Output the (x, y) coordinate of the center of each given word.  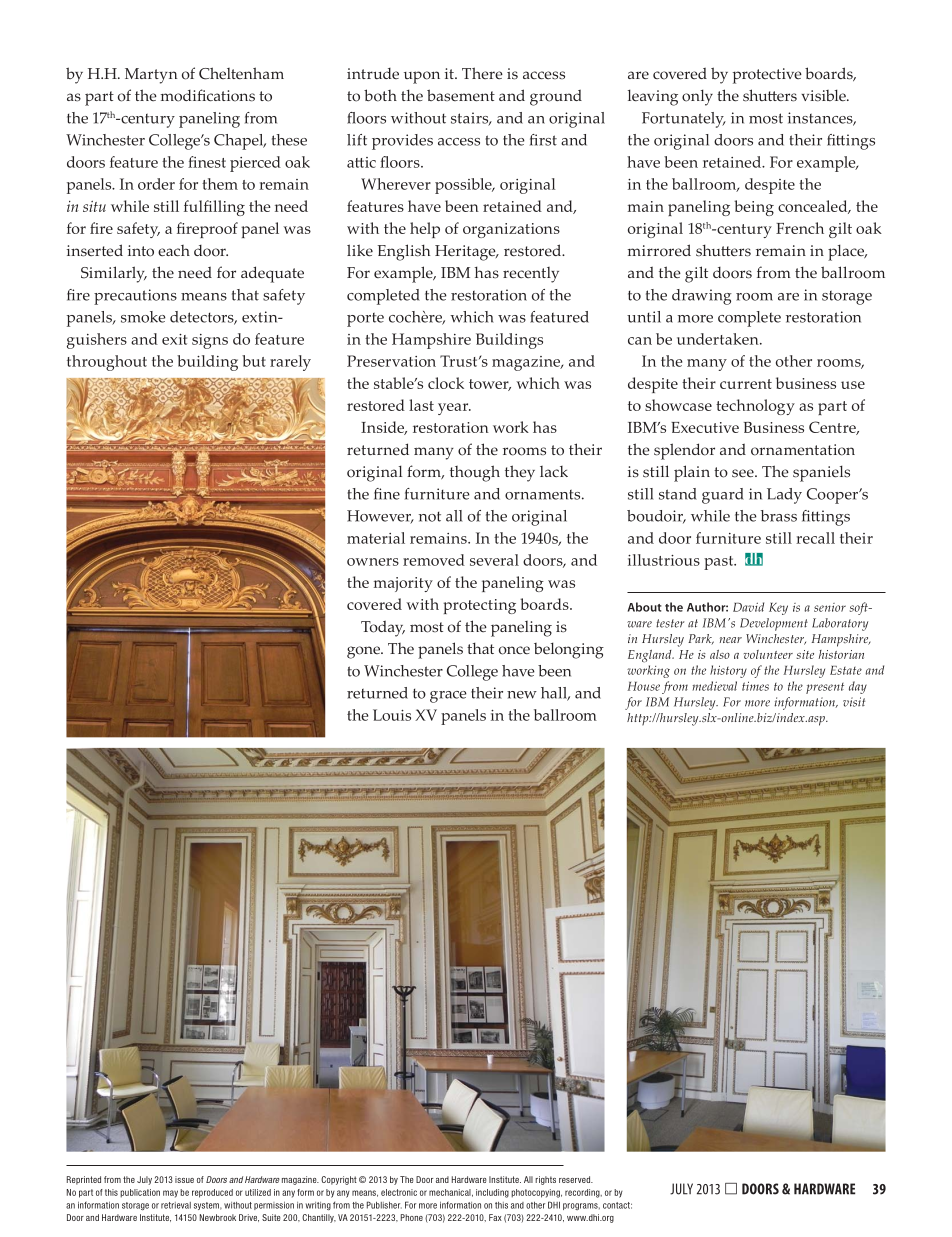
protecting (479, 606)
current (746, 384)
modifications (208, 95)
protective (767, 76)
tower (490, 385)
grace (448, 697)
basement (461, 95)
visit (854, 702)
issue (184, 1179)
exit (174, 339)
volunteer (768, 654)
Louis (392, 715)
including (492, 1193)
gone (364, 652)
